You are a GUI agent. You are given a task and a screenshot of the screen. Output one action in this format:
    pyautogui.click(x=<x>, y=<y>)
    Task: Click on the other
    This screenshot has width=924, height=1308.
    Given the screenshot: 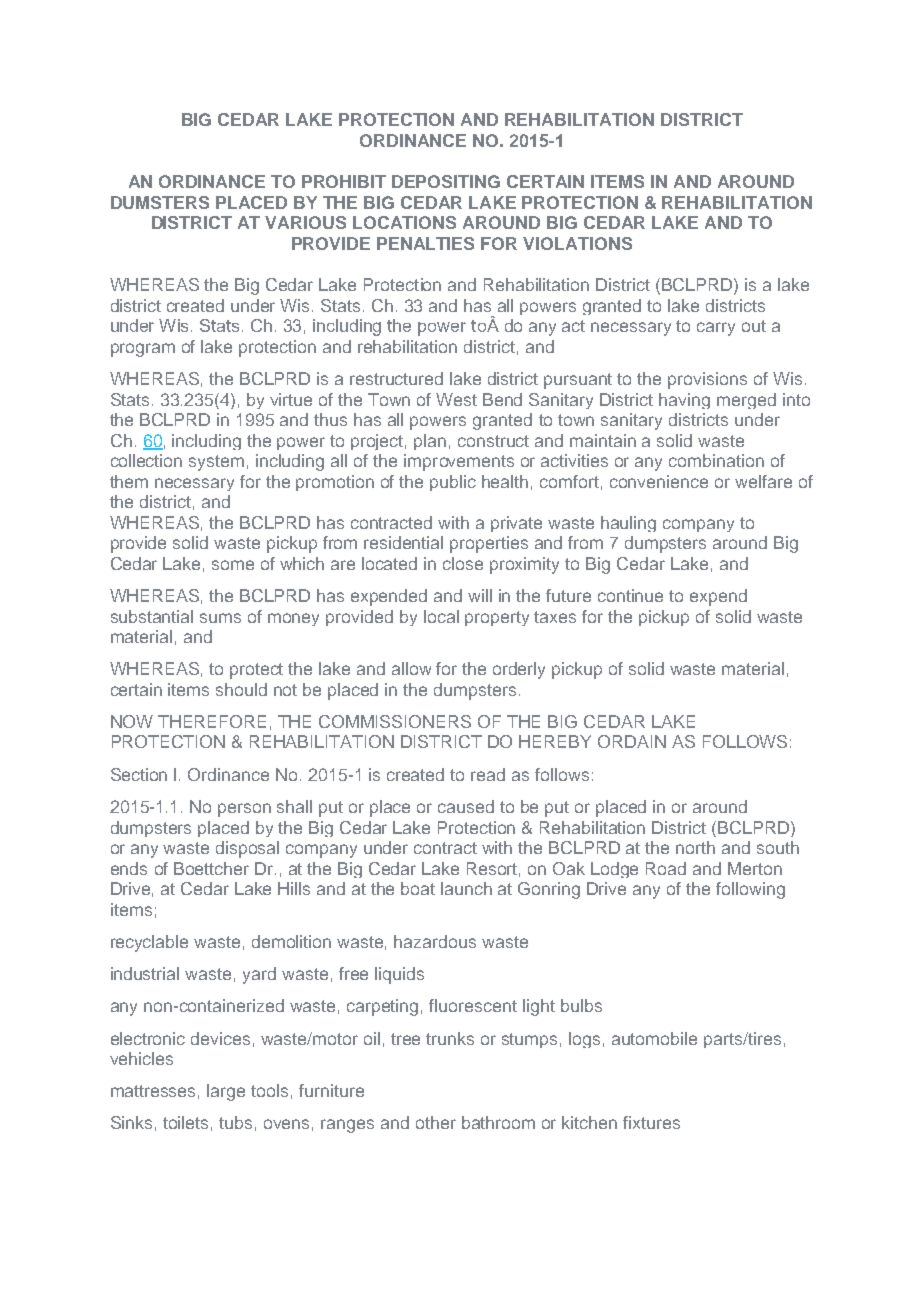 What is the action you would take?
    pyautogui.click(x=436, y=1122)
